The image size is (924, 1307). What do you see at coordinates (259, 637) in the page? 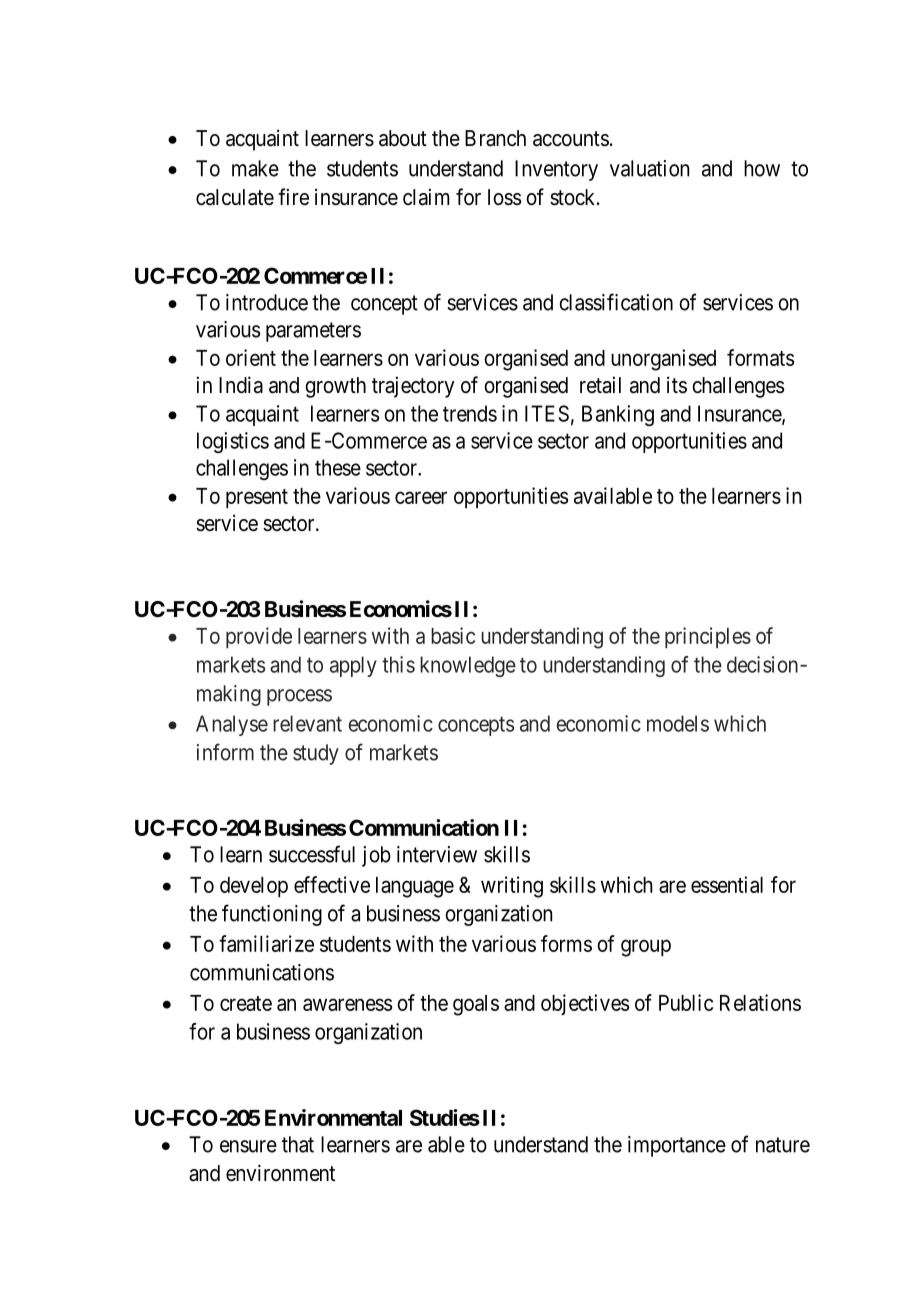
I see `provide` at bounding box center [259, 637].
